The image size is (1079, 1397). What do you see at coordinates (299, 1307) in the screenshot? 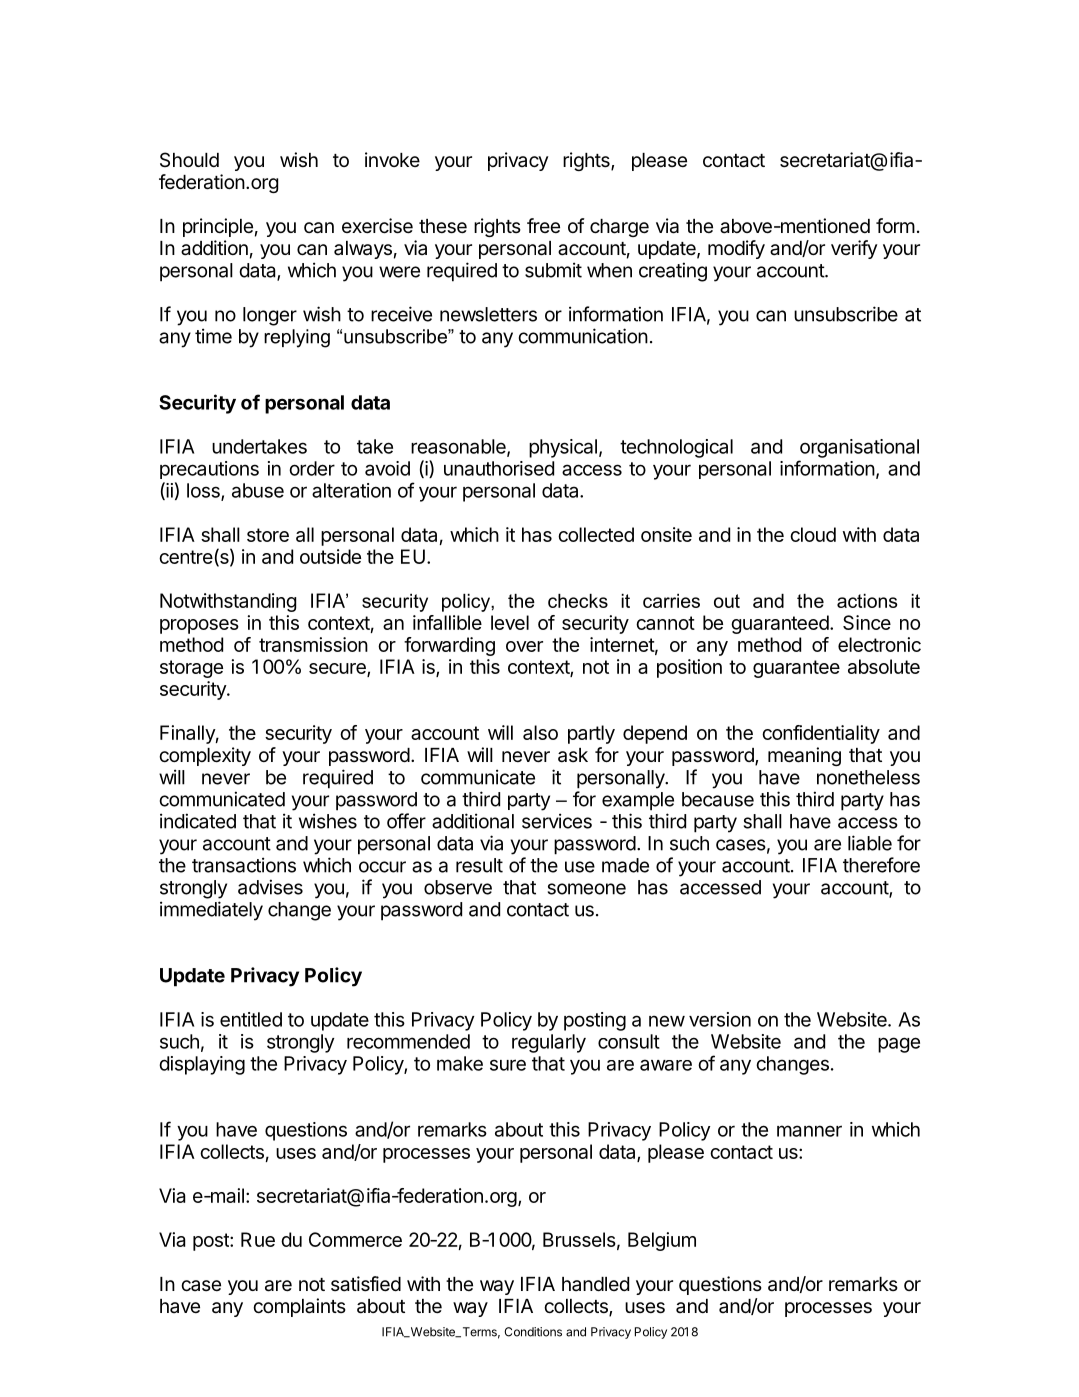
I see `complaints` at bounding box center [299, 1307].
